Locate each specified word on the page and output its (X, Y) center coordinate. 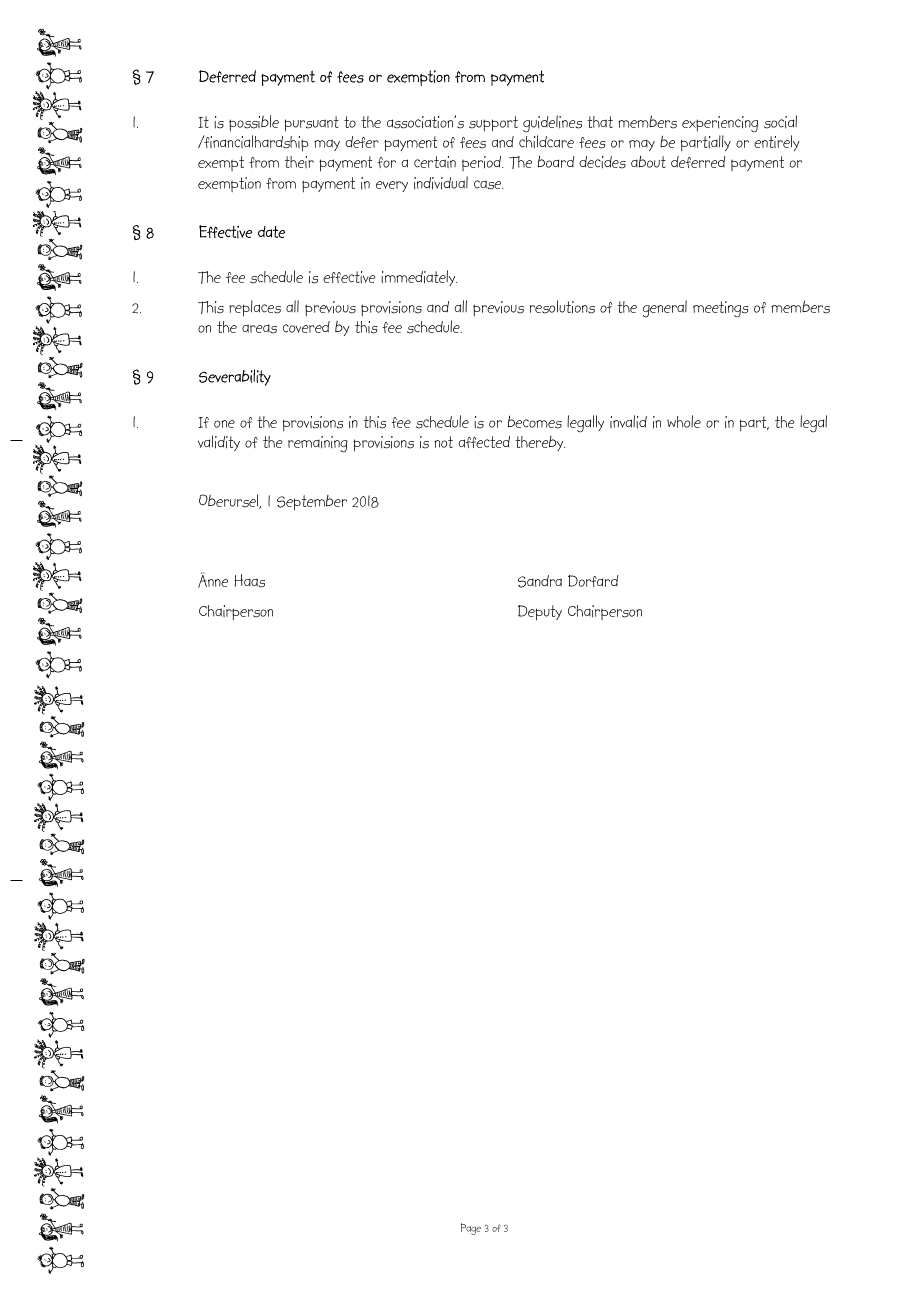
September (312, 503)
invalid (628, 422)
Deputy (540, 613)
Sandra (540, 581)
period (482, 163)
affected (484, 442)
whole (684, 421)
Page (471, 1229)
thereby (540, 443)
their (299, 162)
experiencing (720, 124)
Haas (249, 581)
